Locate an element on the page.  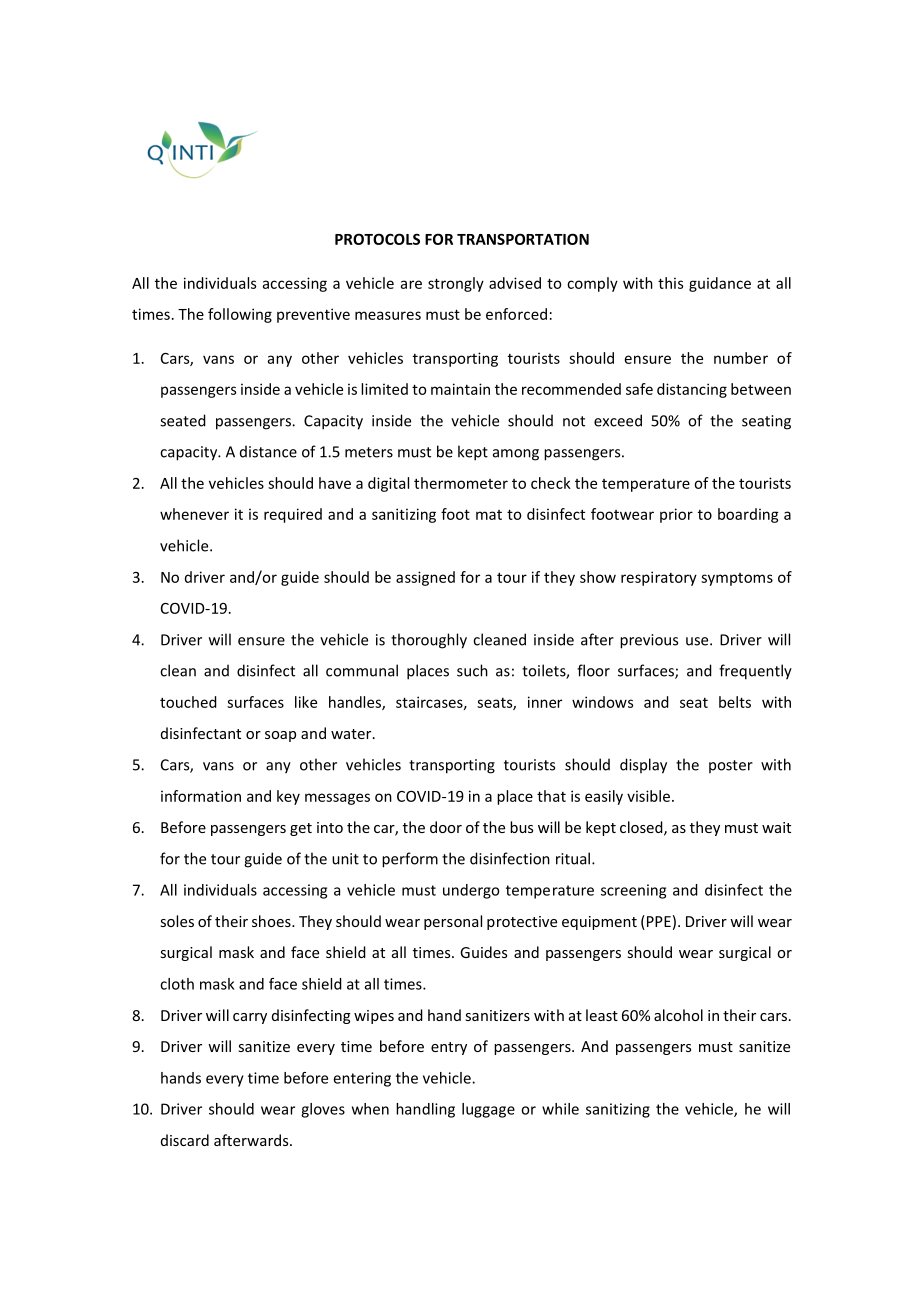
like is located at coordinates (306, 702).
